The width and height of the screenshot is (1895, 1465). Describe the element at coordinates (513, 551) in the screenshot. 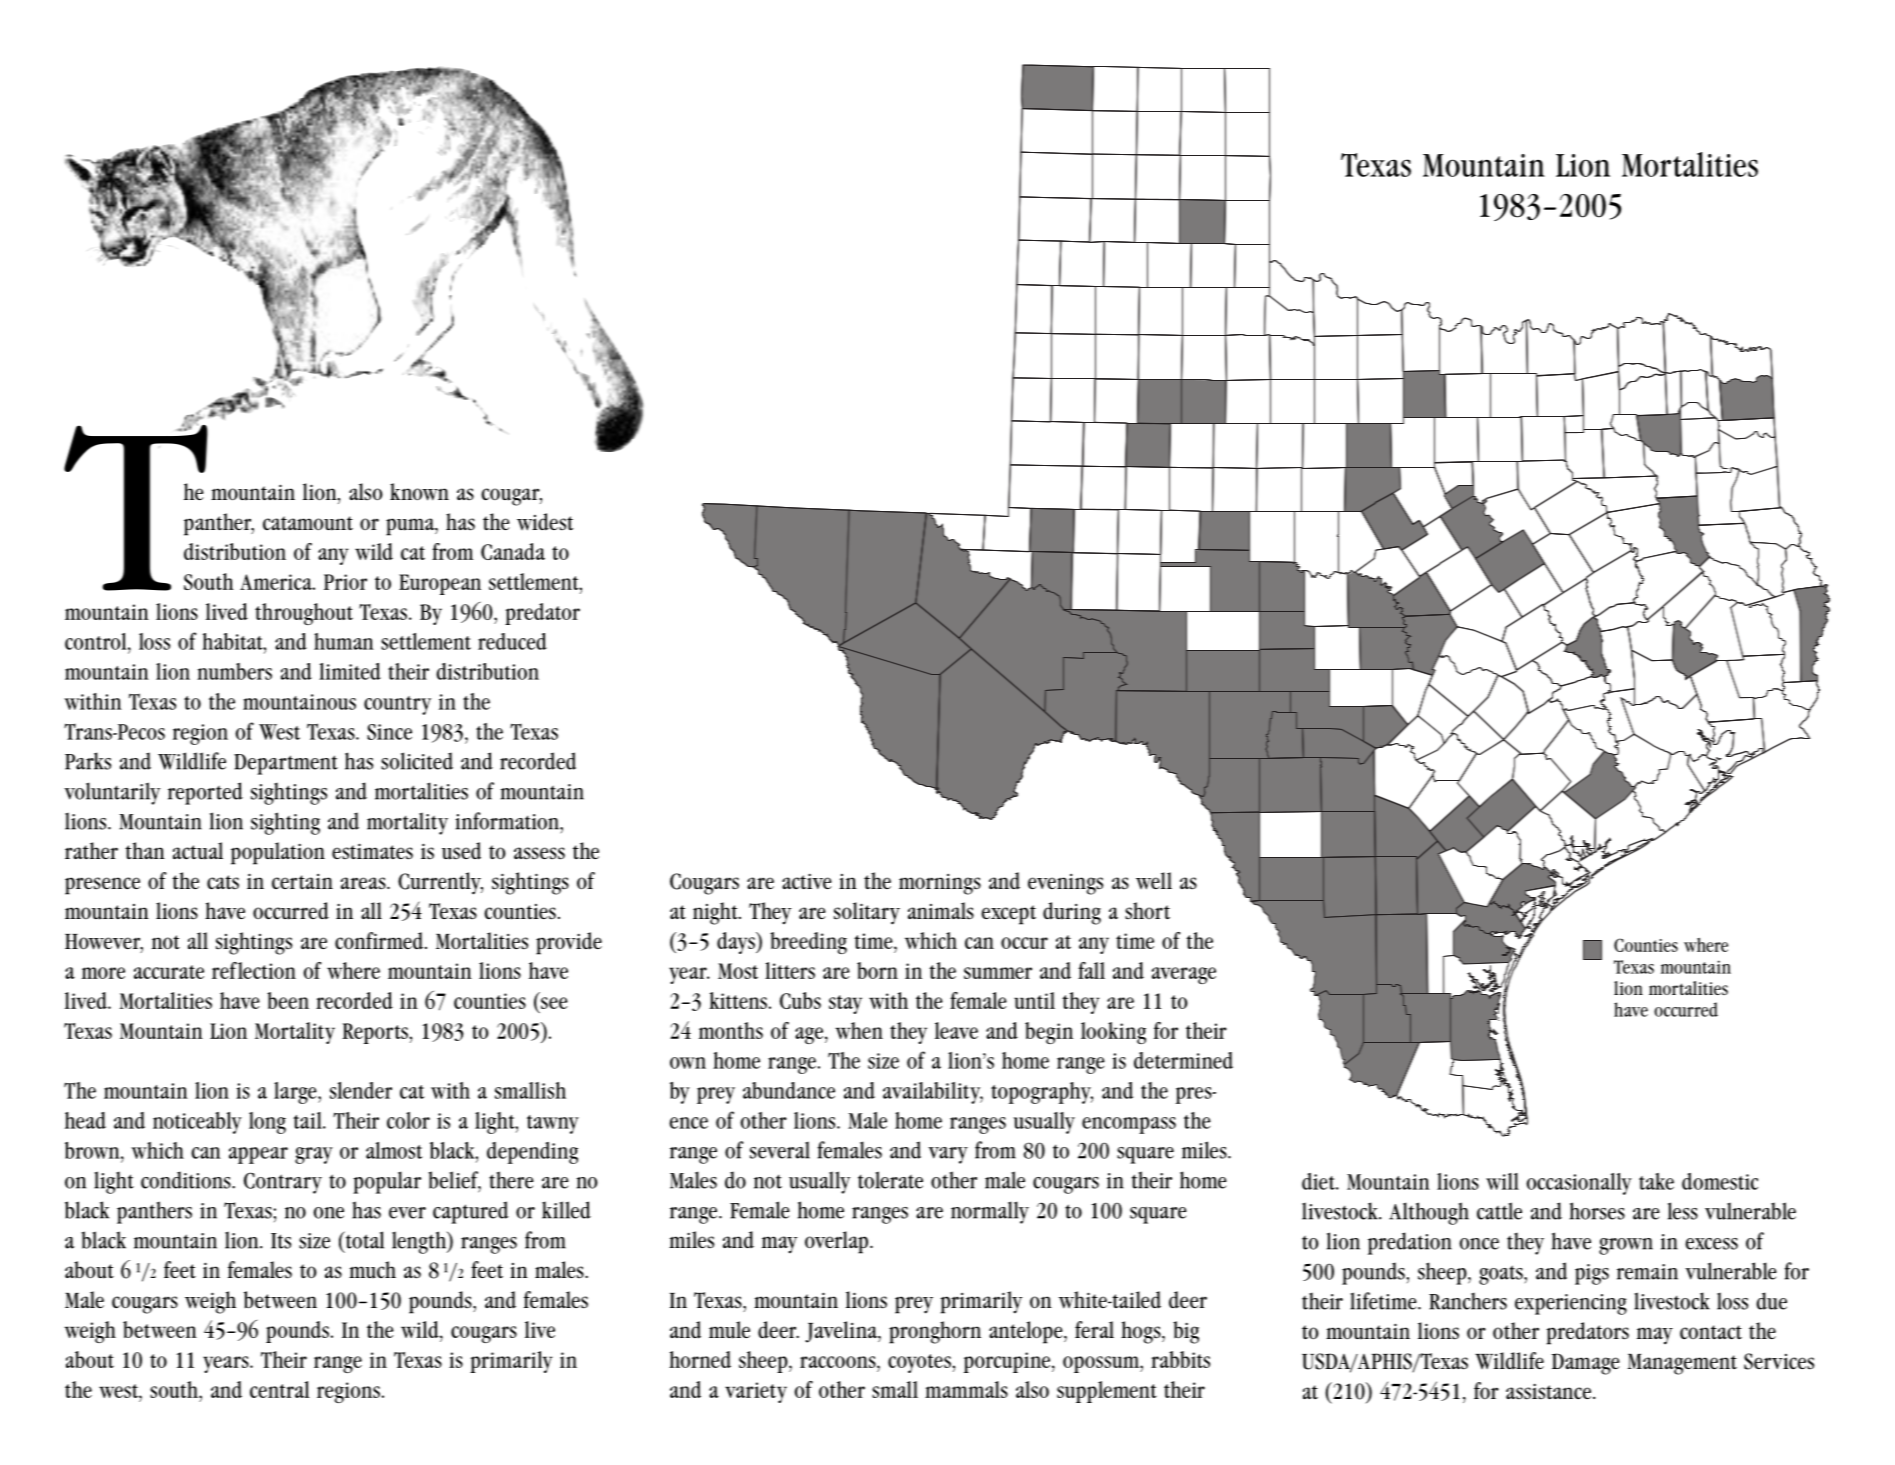

I see `Canada` at that location.
